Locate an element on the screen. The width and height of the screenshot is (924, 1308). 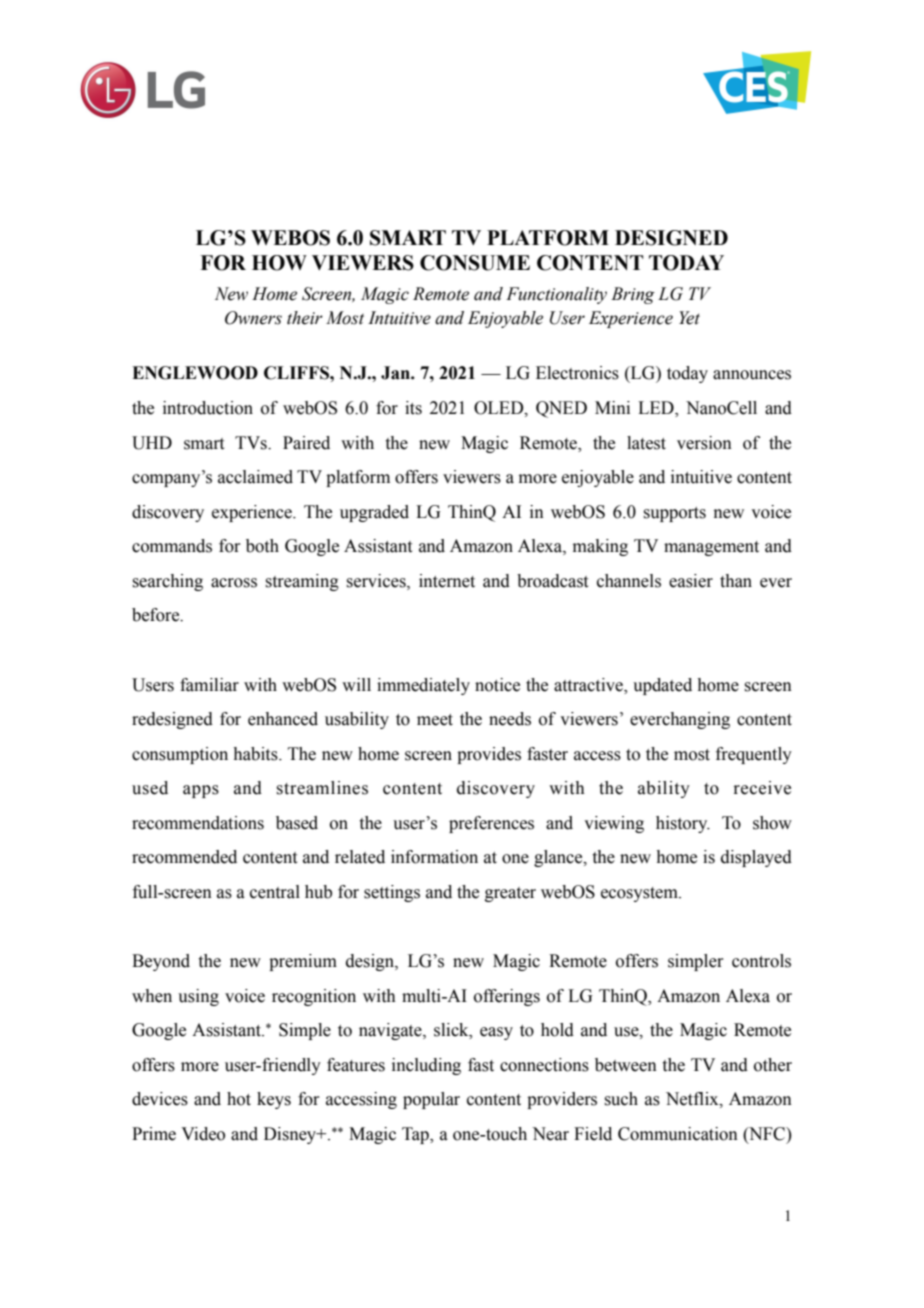
supports is located at coordinates (674, 514).
